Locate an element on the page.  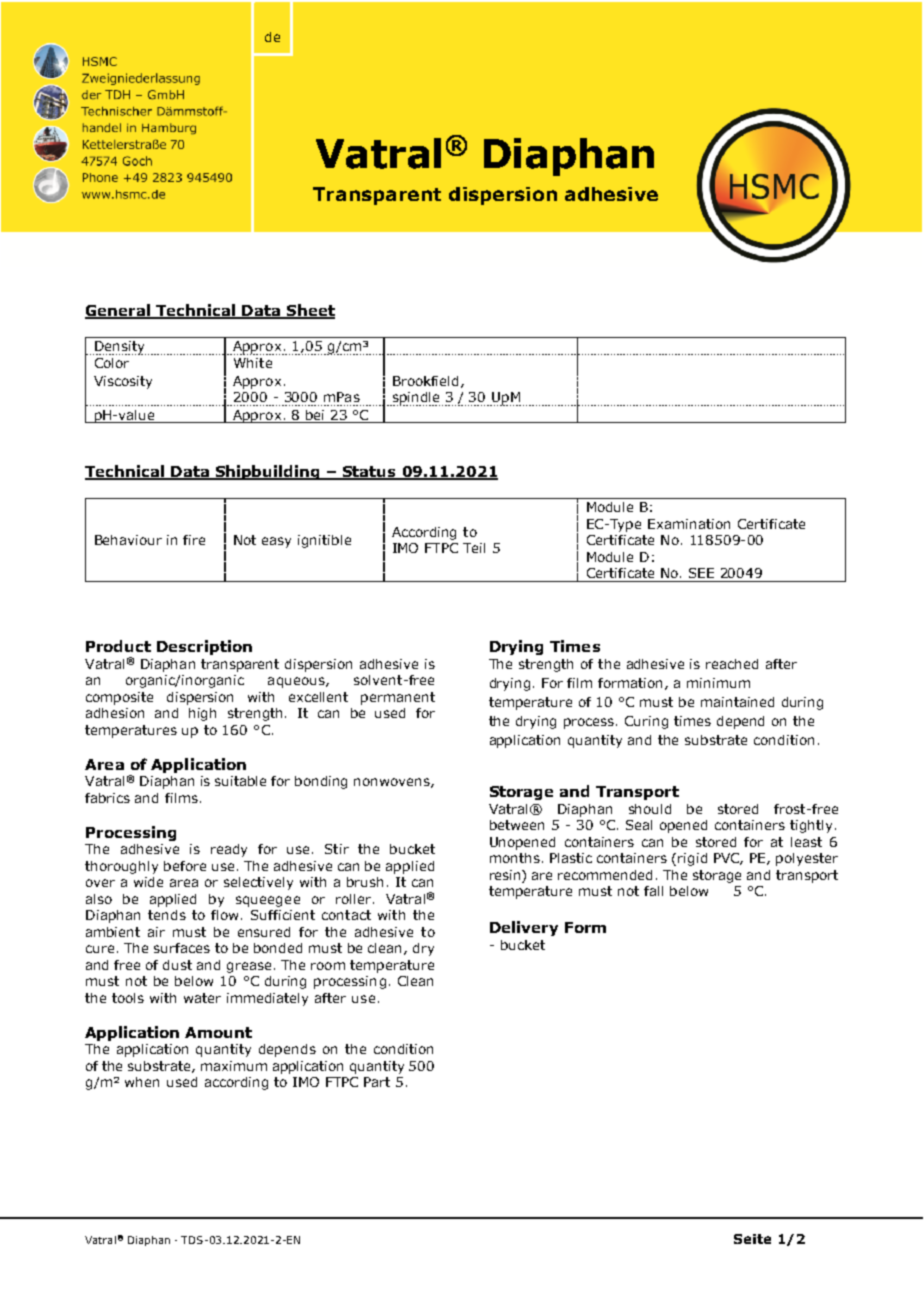
Seite is located at coordinates (752, 1239).
